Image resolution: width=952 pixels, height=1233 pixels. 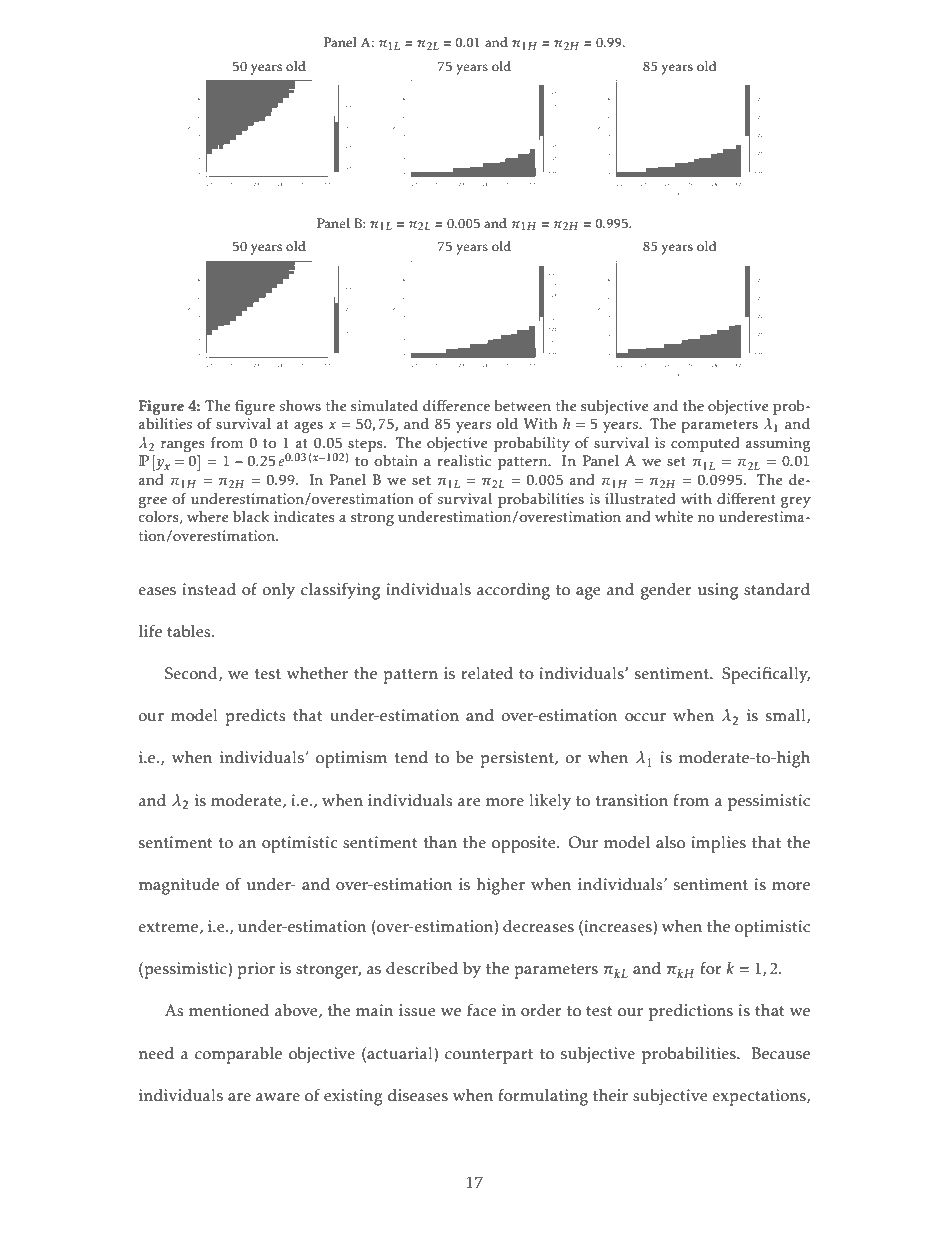 What do you see at coordinates (238, 1055) in the screenshot?
I see `comparable` at bounding box center [238, 1055].
